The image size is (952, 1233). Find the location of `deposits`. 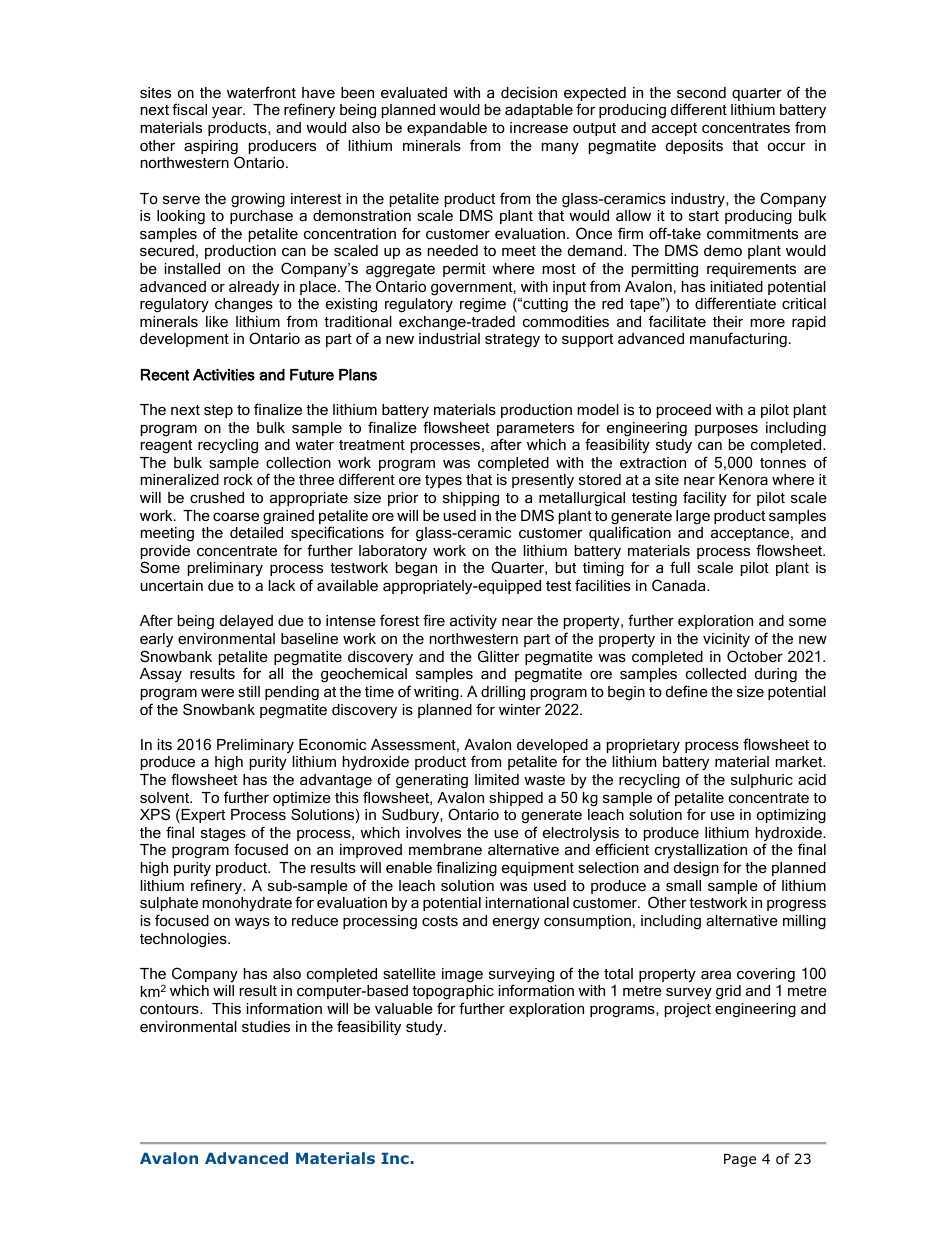

deposits is located at coordinates (694, 147).
